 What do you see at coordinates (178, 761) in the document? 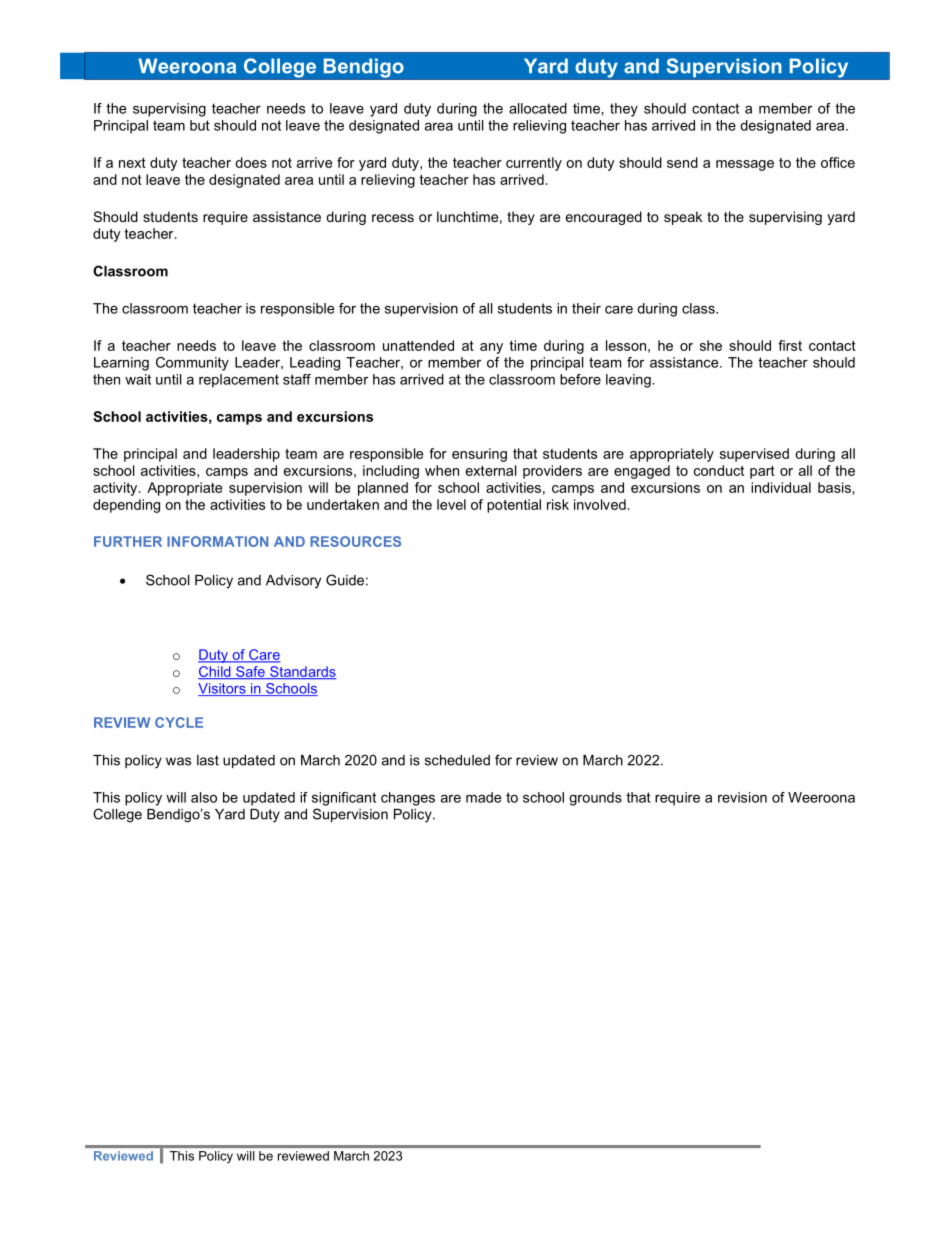
I see `was` at bounding box center [178, 761].
